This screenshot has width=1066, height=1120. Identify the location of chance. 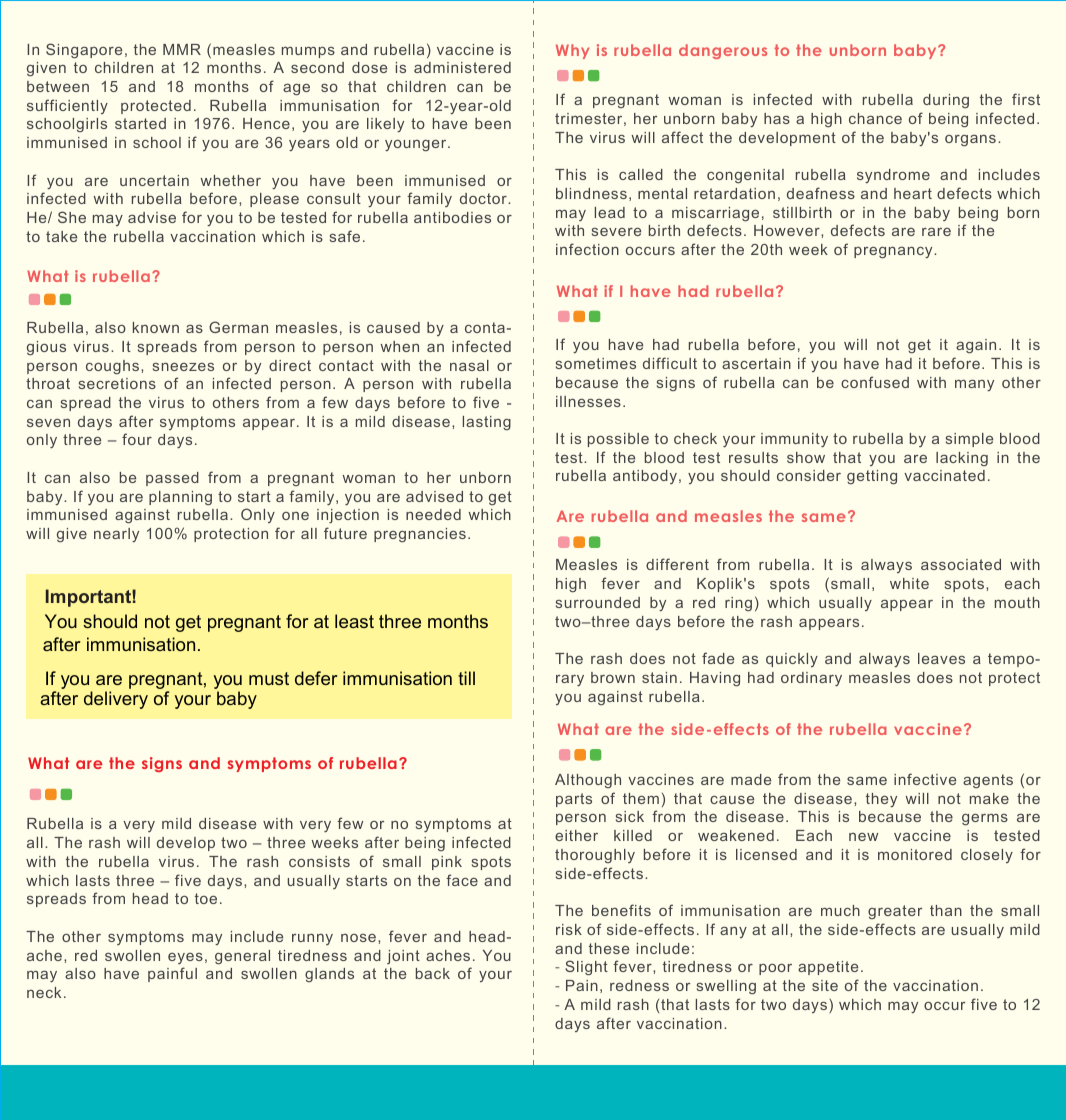
(875, 118).
